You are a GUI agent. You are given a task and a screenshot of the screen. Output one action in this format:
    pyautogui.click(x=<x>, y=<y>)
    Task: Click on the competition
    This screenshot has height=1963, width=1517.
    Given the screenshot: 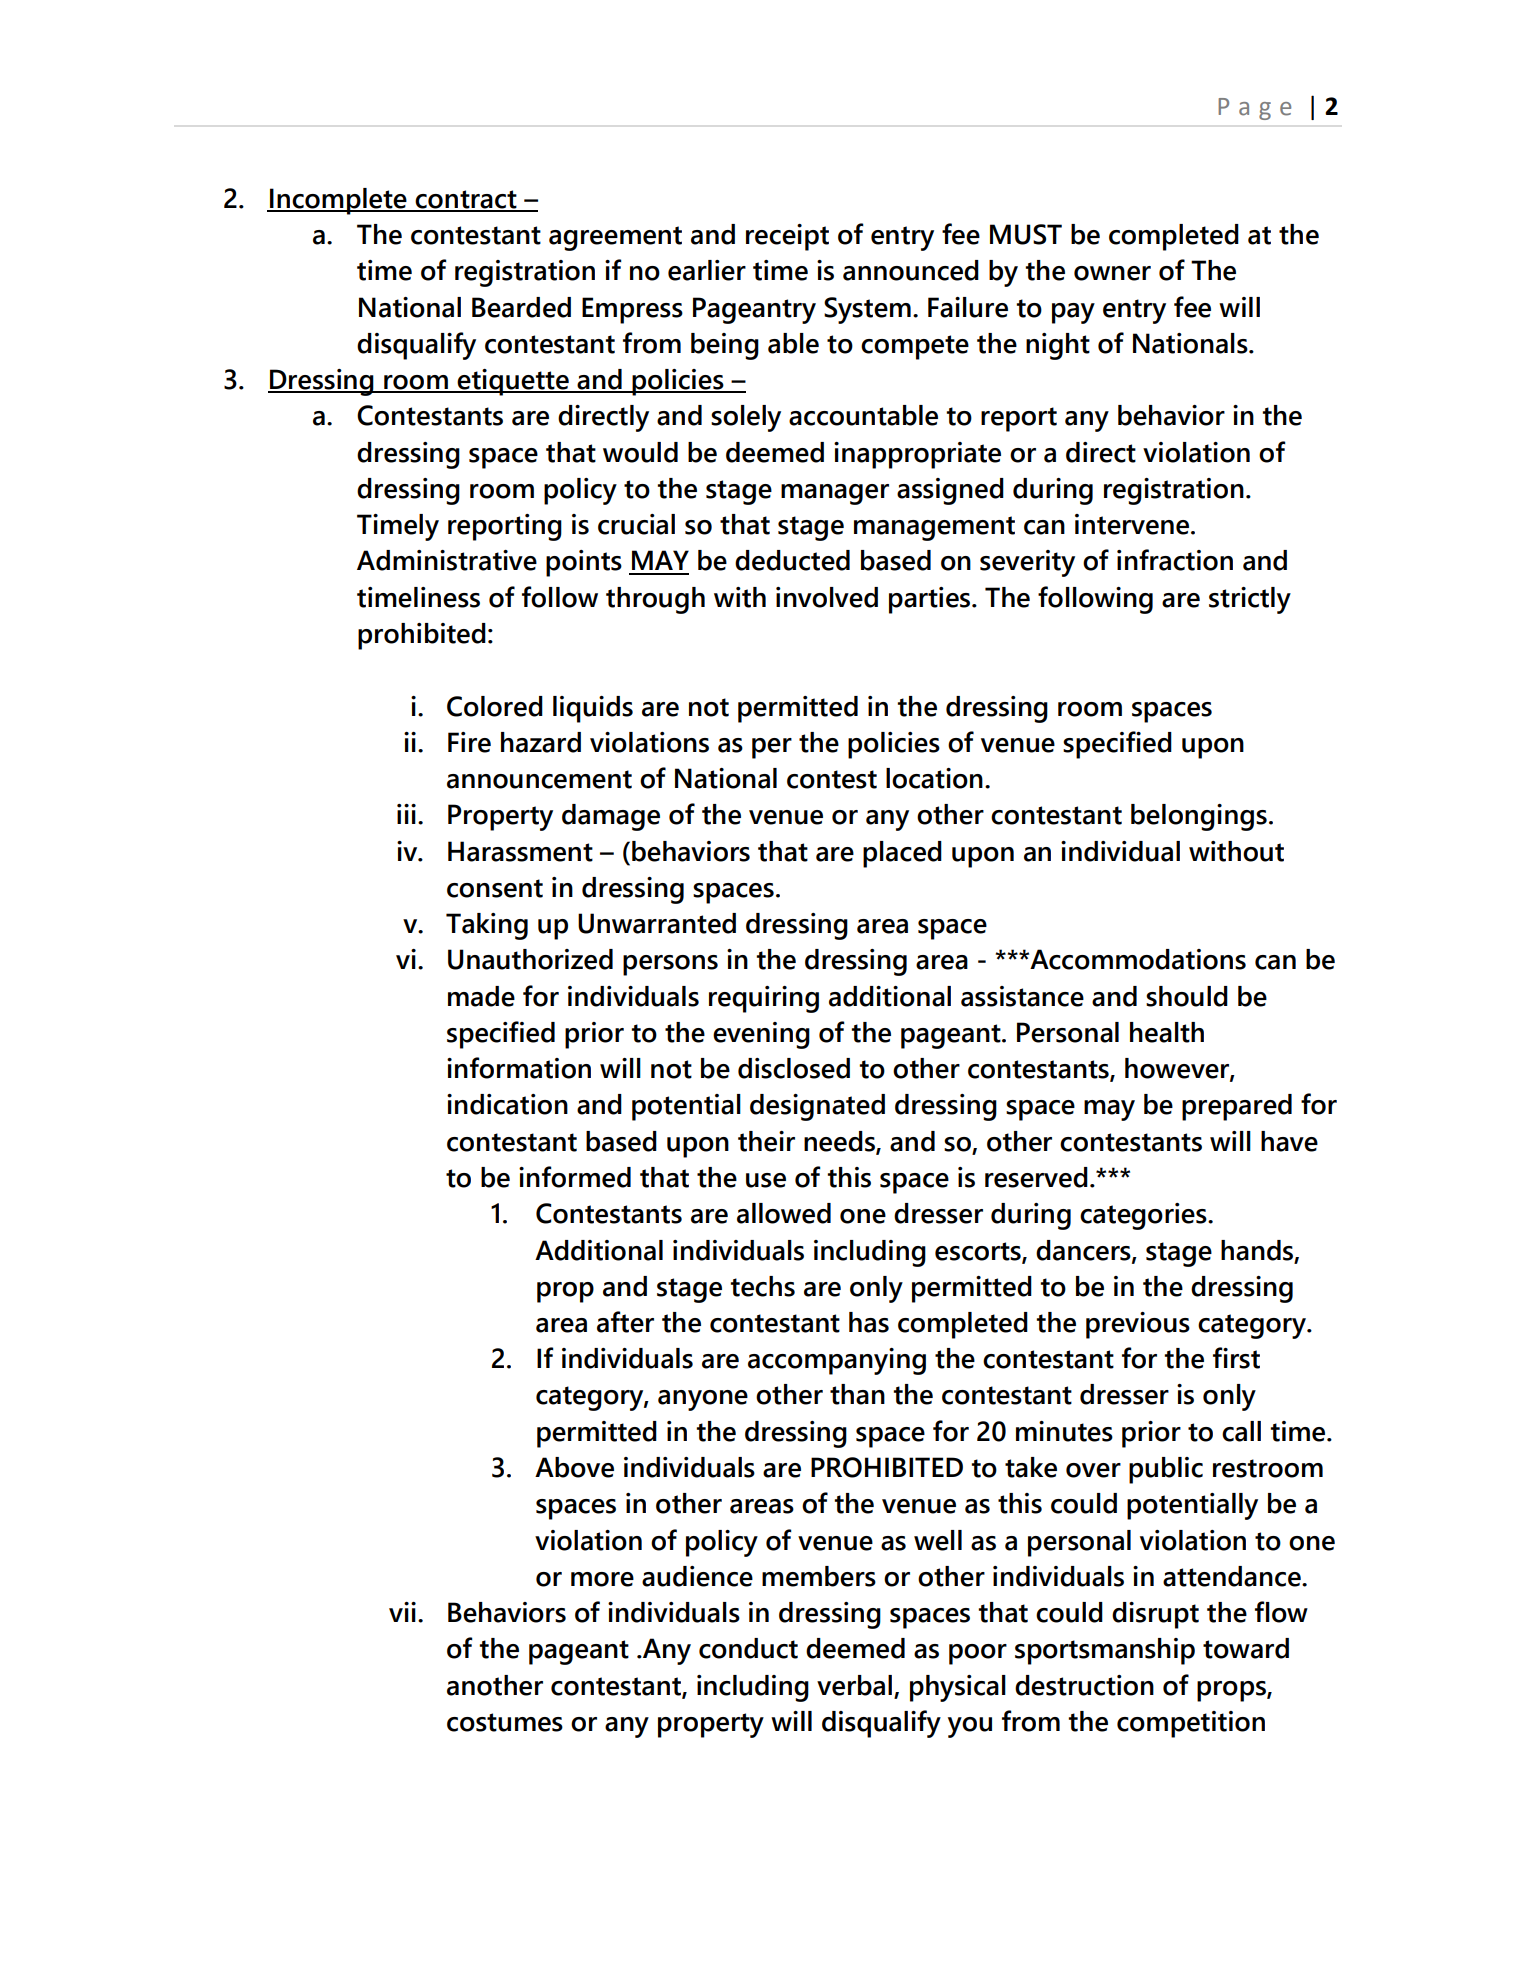 What is the action you would take?
    pyautogui.click(x=1191, y=1724)
